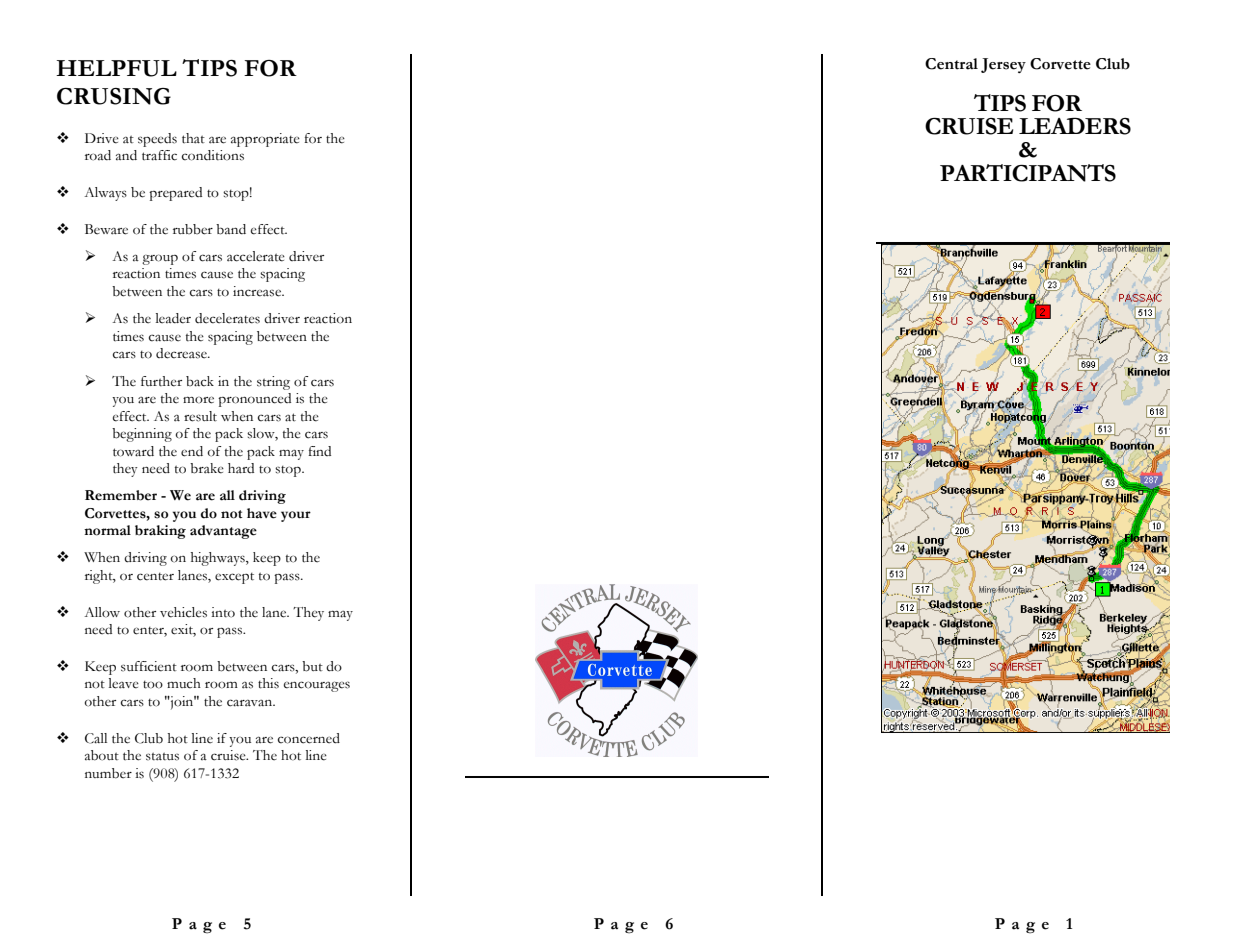 This page has width=1233, height=952. I want to click on find, so click(319, 451).
